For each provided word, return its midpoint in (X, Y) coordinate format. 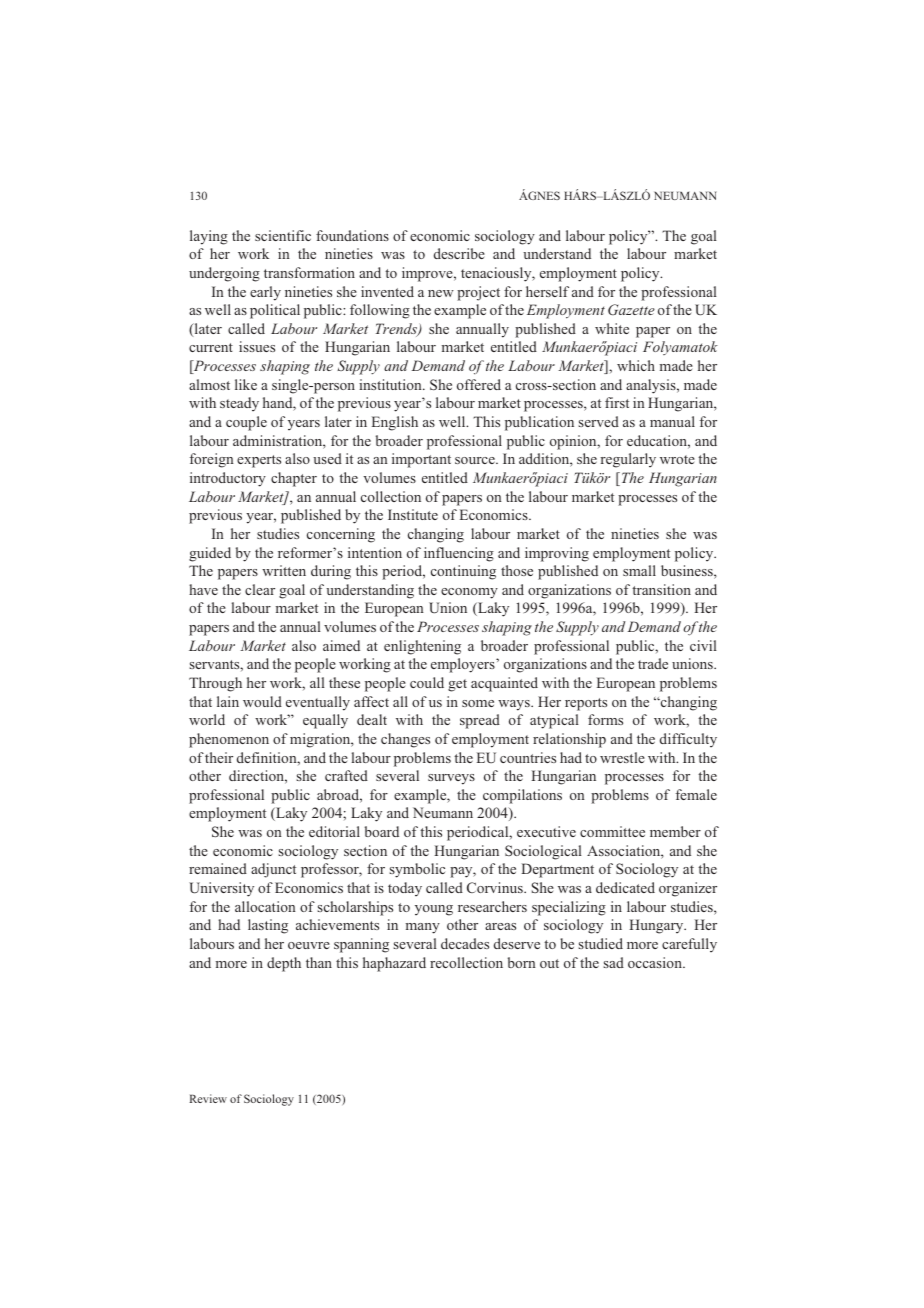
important (421, 460)
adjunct (273, 870)
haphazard (394, 964)
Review (208, 1098)
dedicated (625, 887)
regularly (628, 460)
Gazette (631, 309)
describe (459, 253)
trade (653, 663)
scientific (283, 235)
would (262, 701)
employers (464, 665)
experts (259, 461)
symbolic (417, 870)
